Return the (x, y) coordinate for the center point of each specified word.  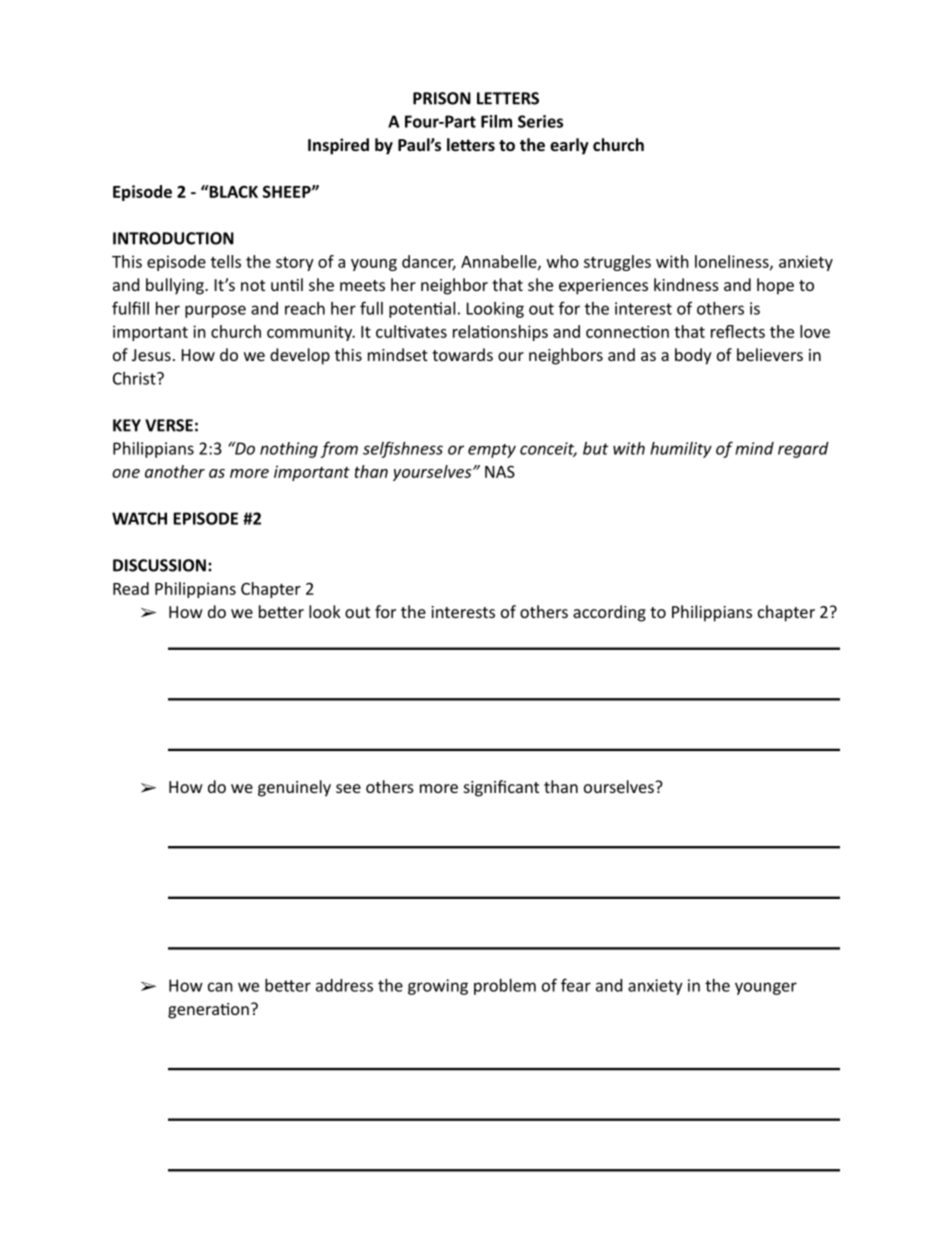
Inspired (338, 146)
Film (496, 121)
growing (438, 987)
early (569, 146)
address (344, 985)
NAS (500, 472)
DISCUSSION (159, 565)
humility (681, 450)
